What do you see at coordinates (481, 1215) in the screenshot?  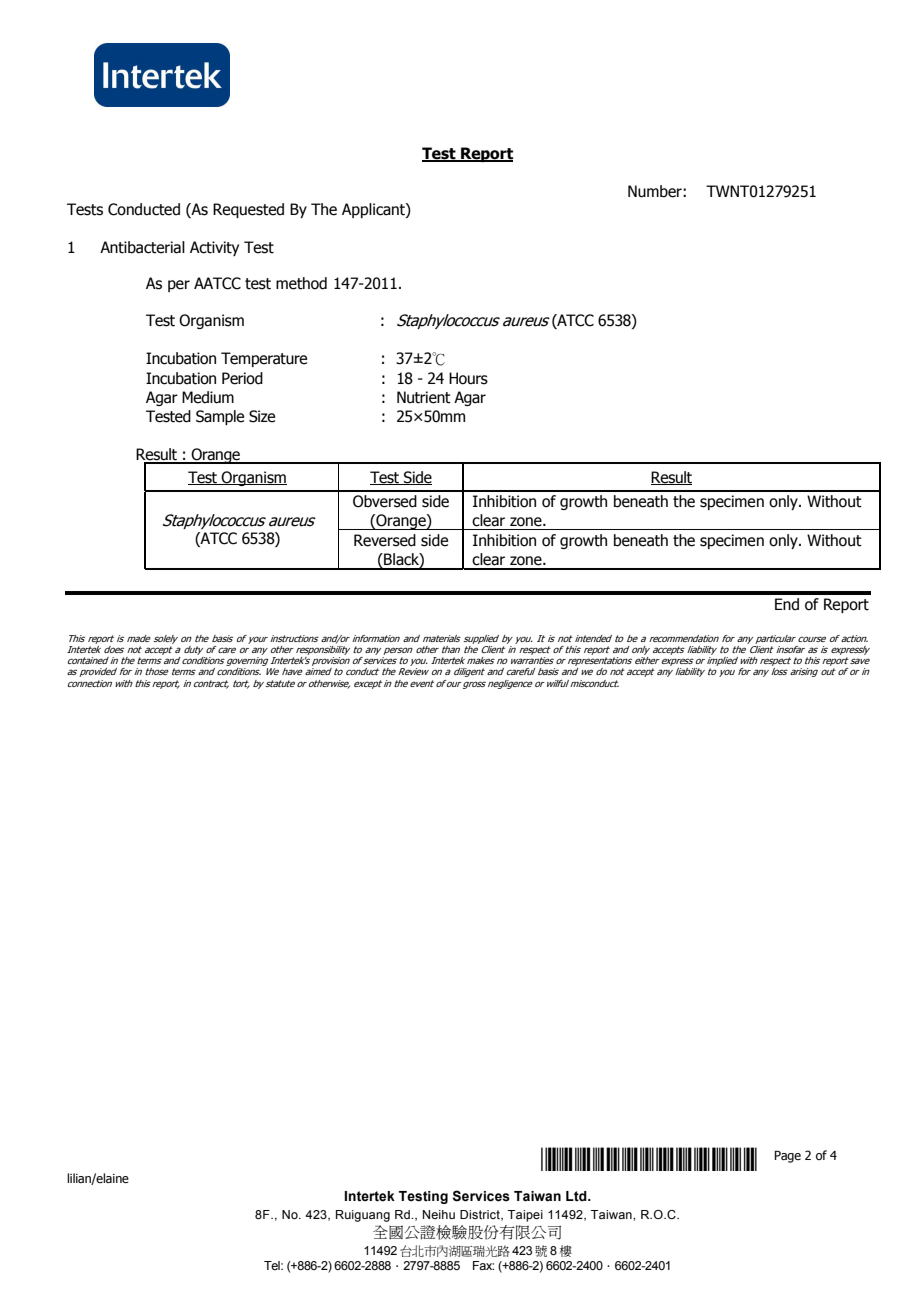 I see `District` at bounding box center [481, 1215].
